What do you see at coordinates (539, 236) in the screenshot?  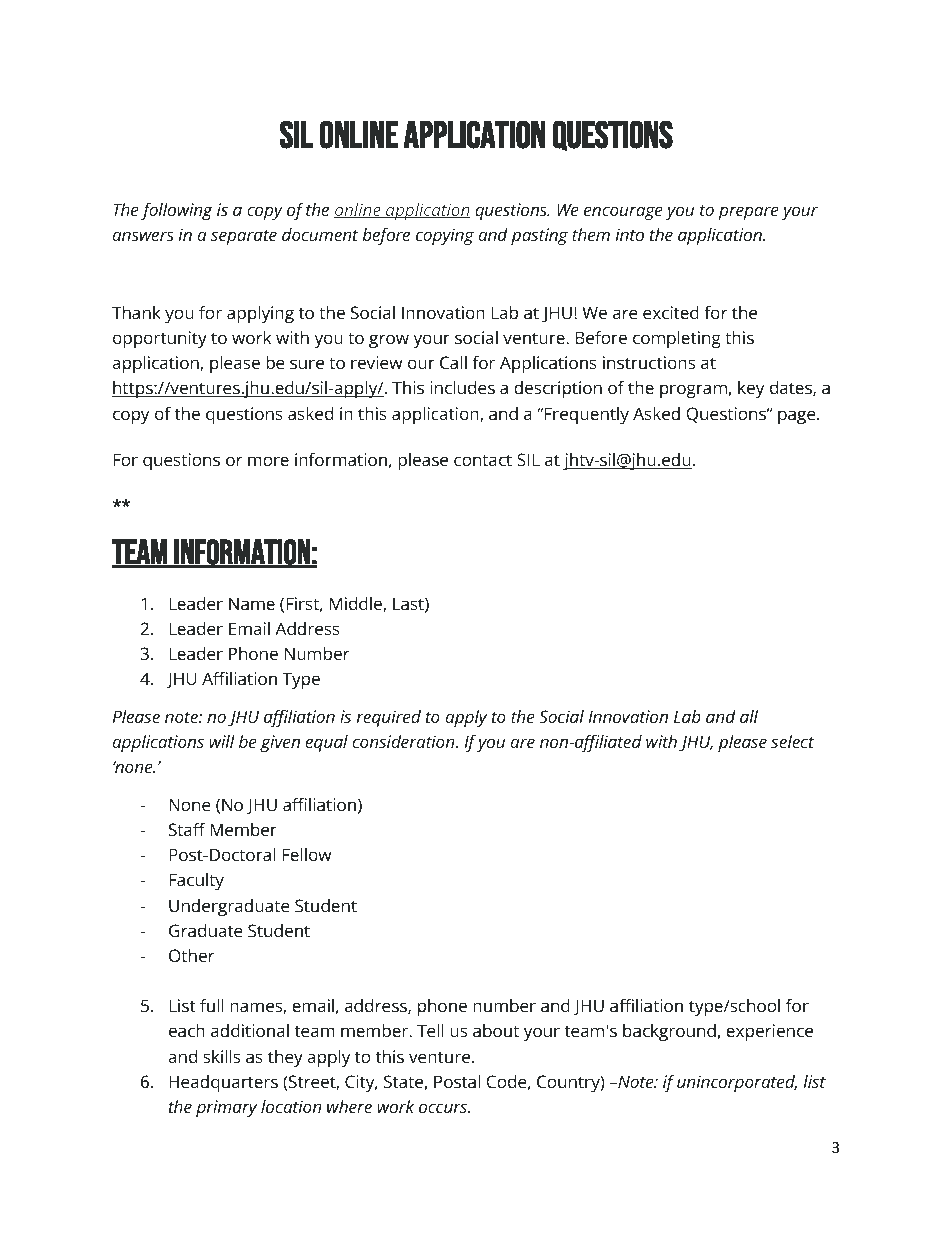 I see `pasting` at bounding box center [539, 236].
